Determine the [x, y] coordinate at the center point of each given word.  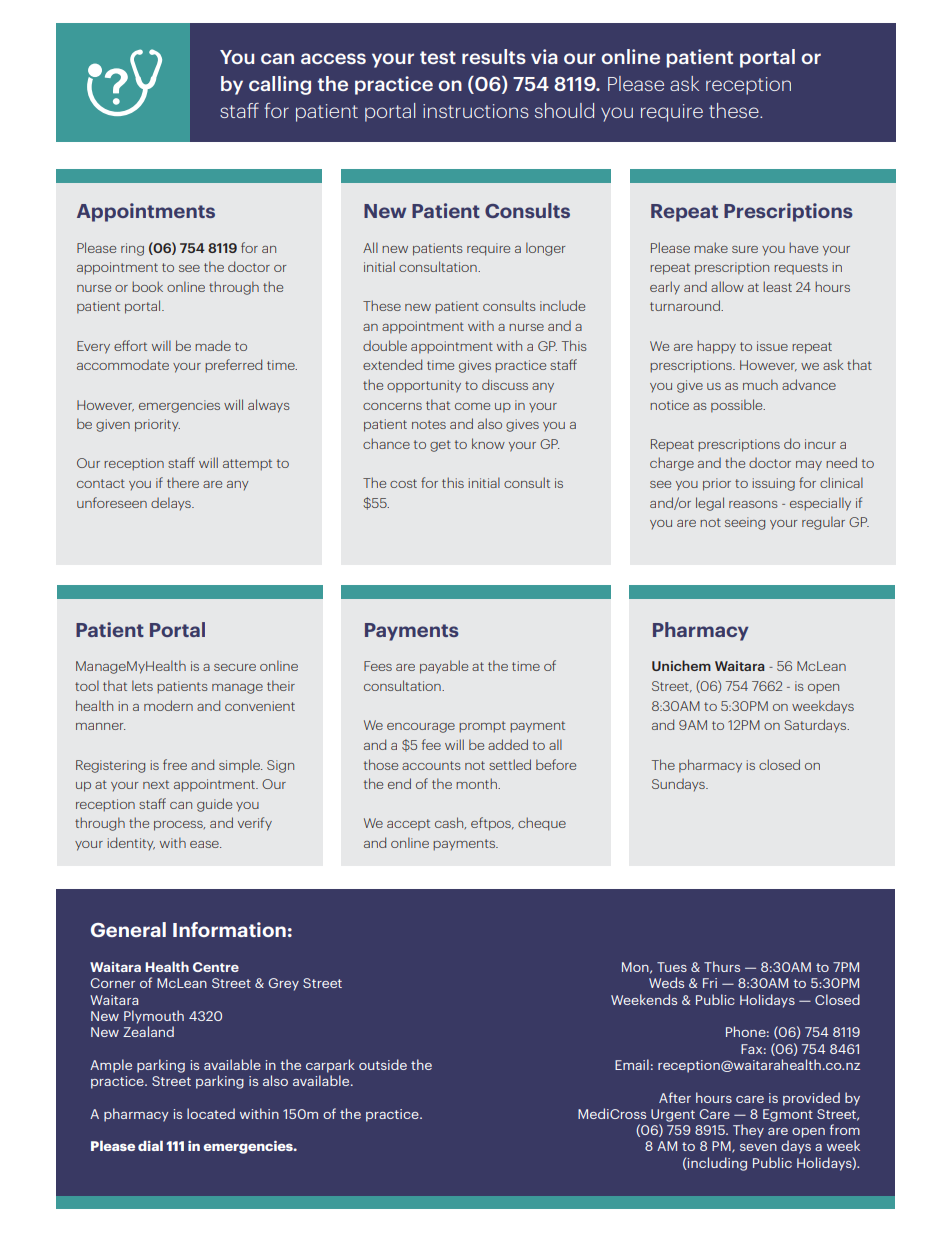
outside [383, 1064]
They [748, 1131]
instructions [476, 111]
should [564, 110]
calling [280, 85]
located [211, 1113]
